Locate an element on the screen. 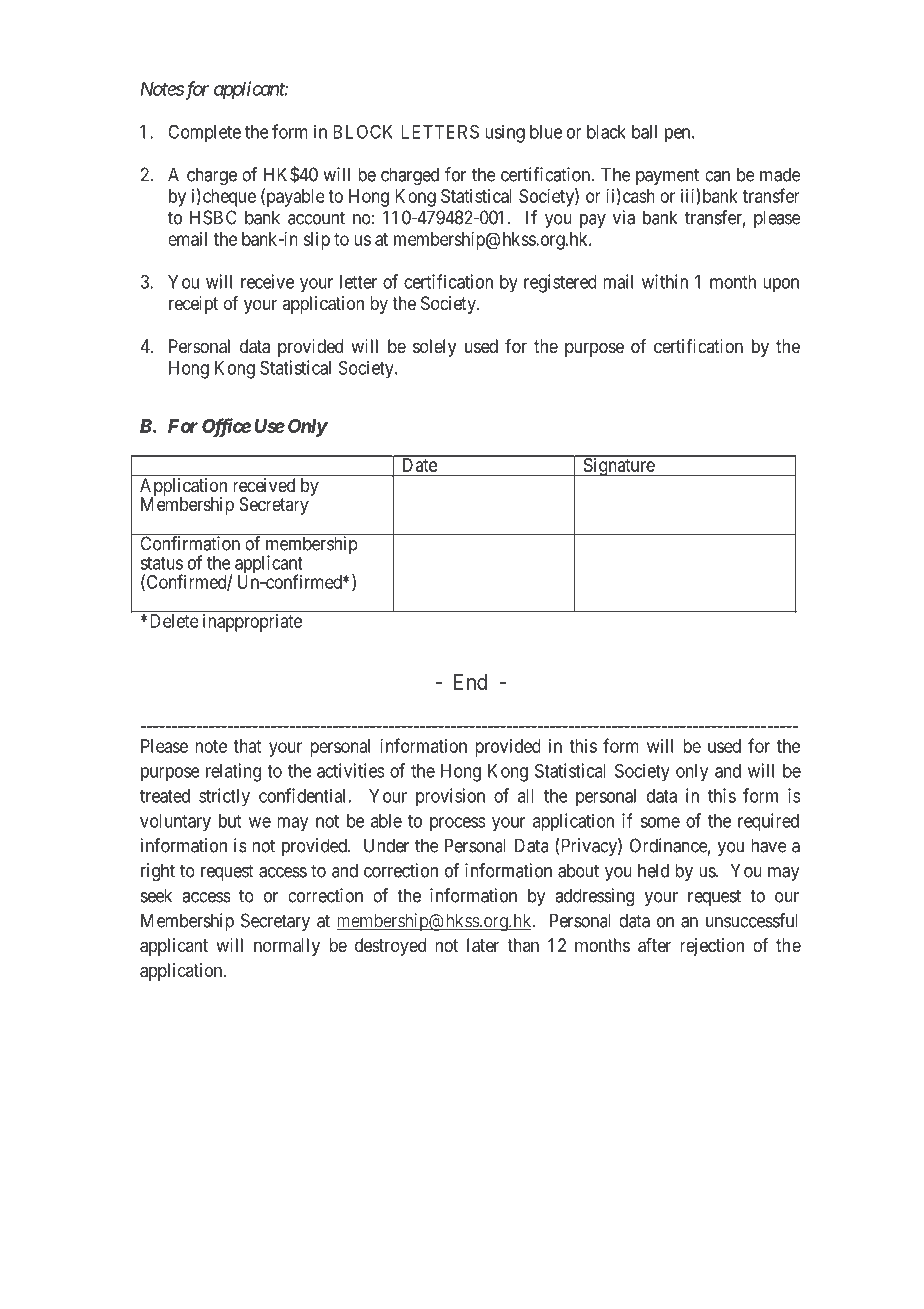  payment is located at coordinates (667, 176).
